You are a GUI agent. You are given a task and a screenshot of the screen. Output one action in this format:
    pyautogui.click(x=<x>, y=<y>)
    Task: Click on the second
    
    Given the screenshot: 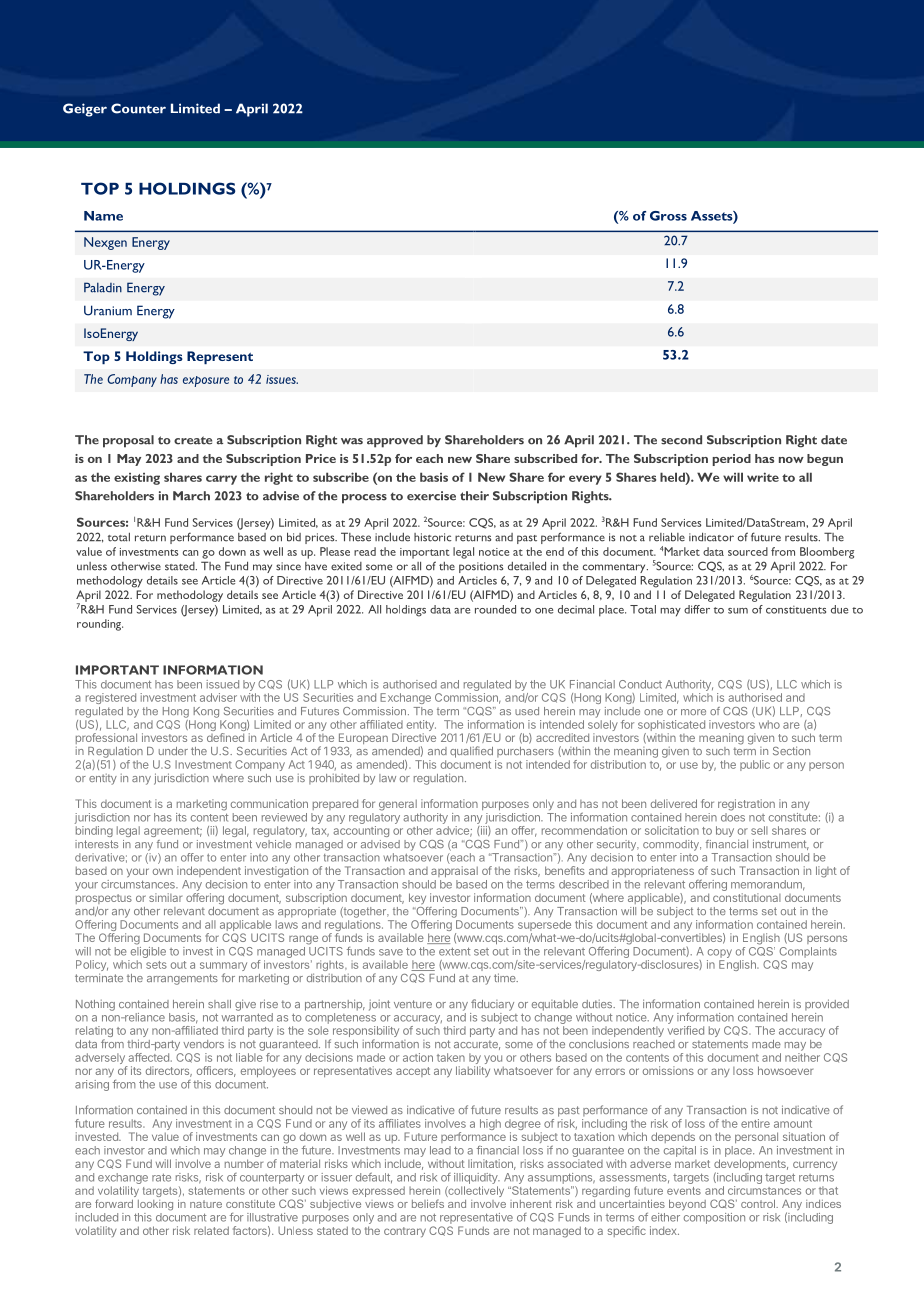 What is the action you would take?
    pyautogui.click(x=681, y=440)
